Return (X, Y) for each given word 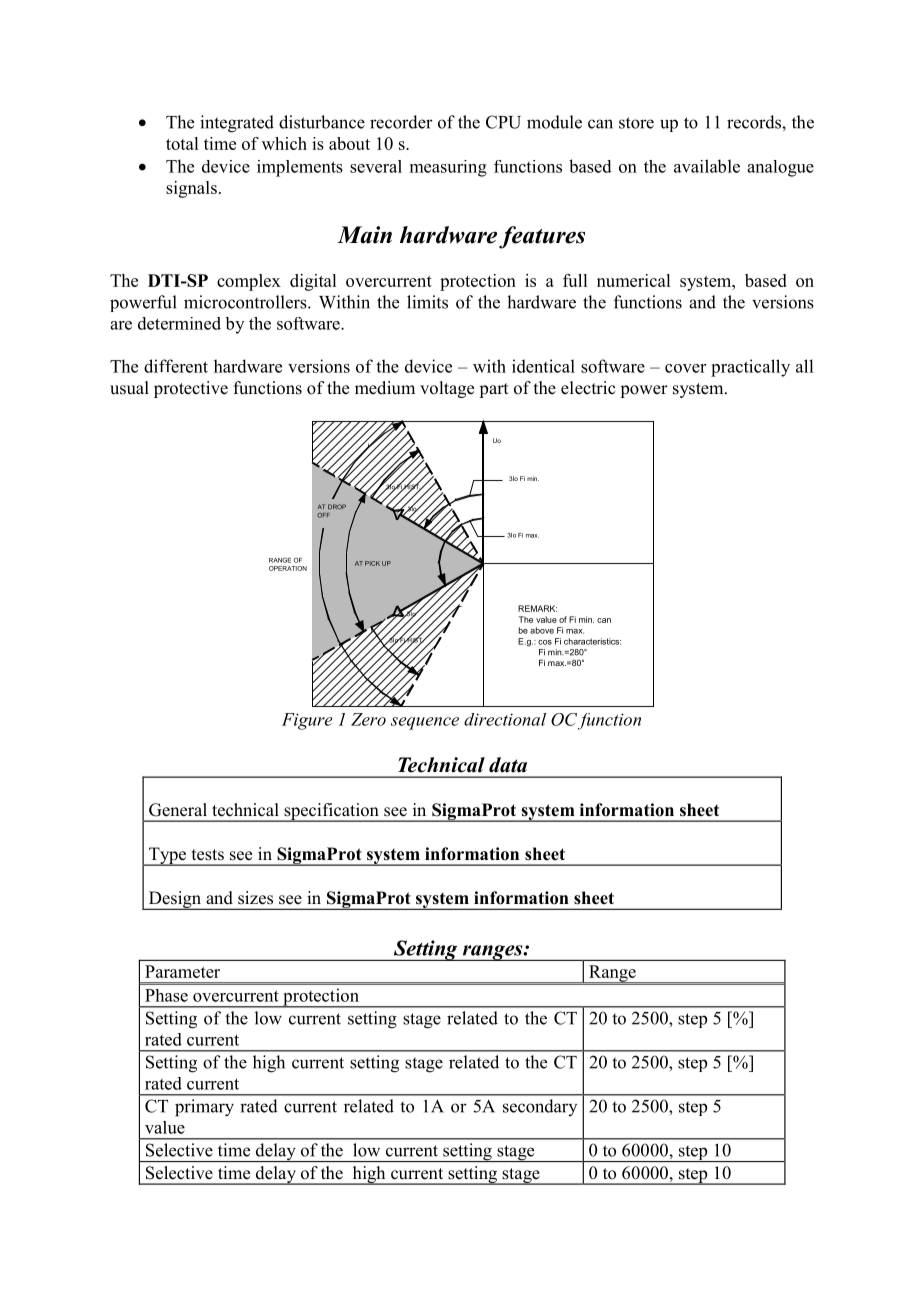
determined (179, 323)
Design (174, 900)
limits (427, 302)
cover (685, 368)
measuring (448, 168)
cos (545, 642)
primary (204, 1108)
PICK (372, 563)
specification (331, 812)
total (182, 143)
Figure (307, 721)
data (508, 765)
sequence (425, 723)
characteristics (592, 641)
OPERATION (288, 568)
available (707, 166)
